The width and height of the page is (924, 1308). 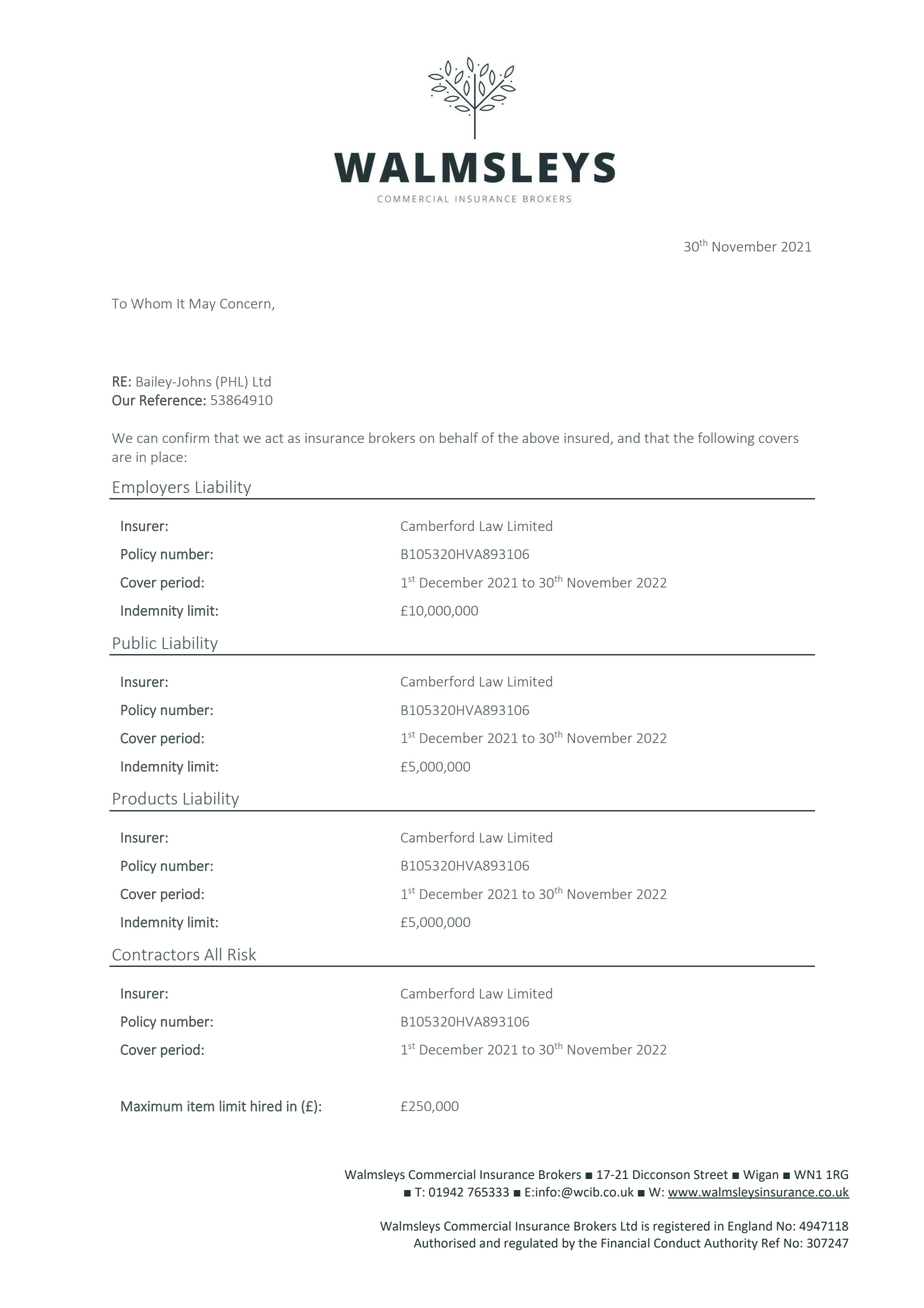 What do you see at coordinates (203, 305) in the page?
I see `May` at bounding box center [203, 305].
